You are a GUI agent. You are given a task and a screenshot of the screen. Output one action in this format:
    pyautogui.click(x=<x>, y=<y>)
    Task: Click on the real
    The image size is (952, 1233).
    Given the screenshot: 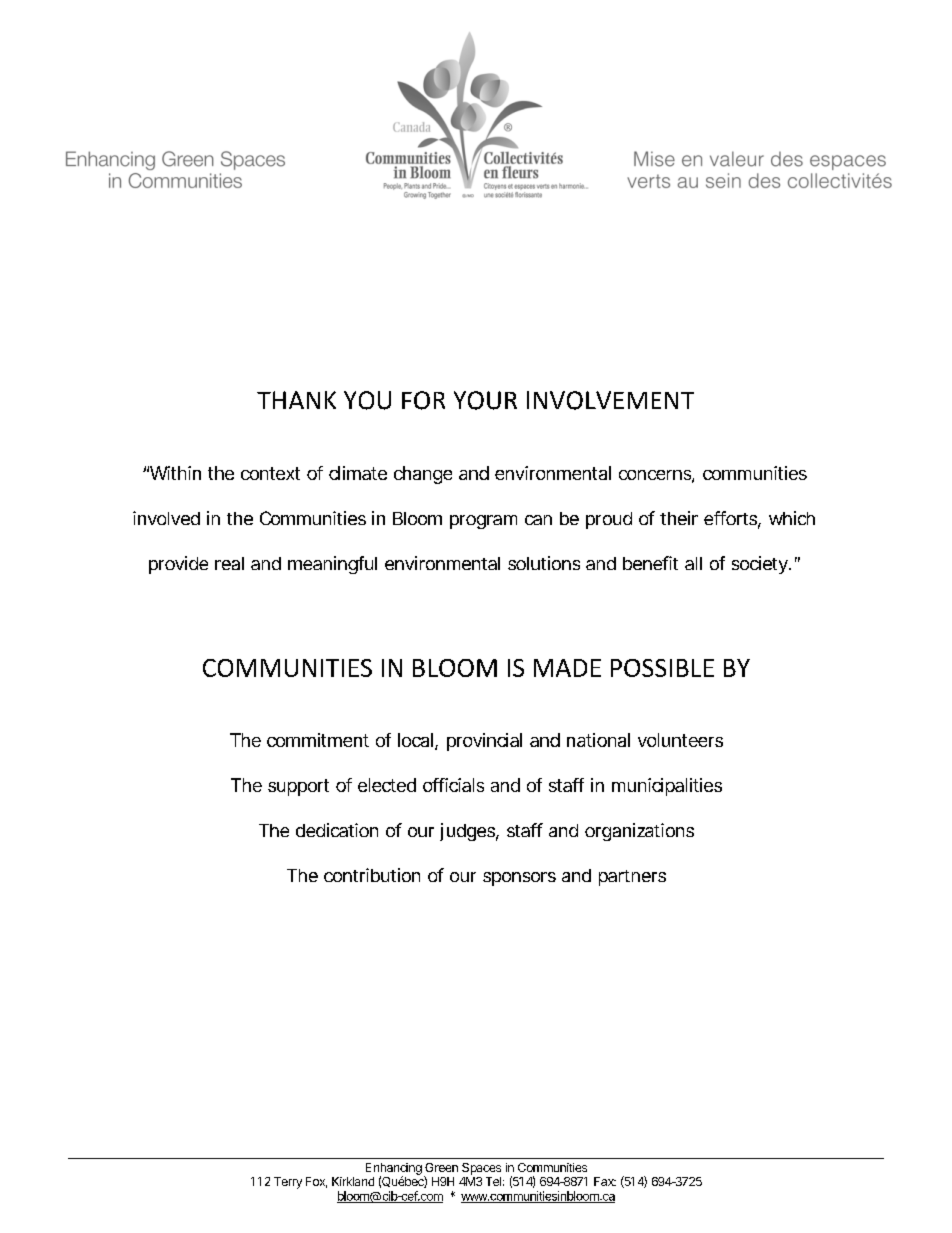 What is the action you would take?
    pyautogui.click(x=229, y=563)
